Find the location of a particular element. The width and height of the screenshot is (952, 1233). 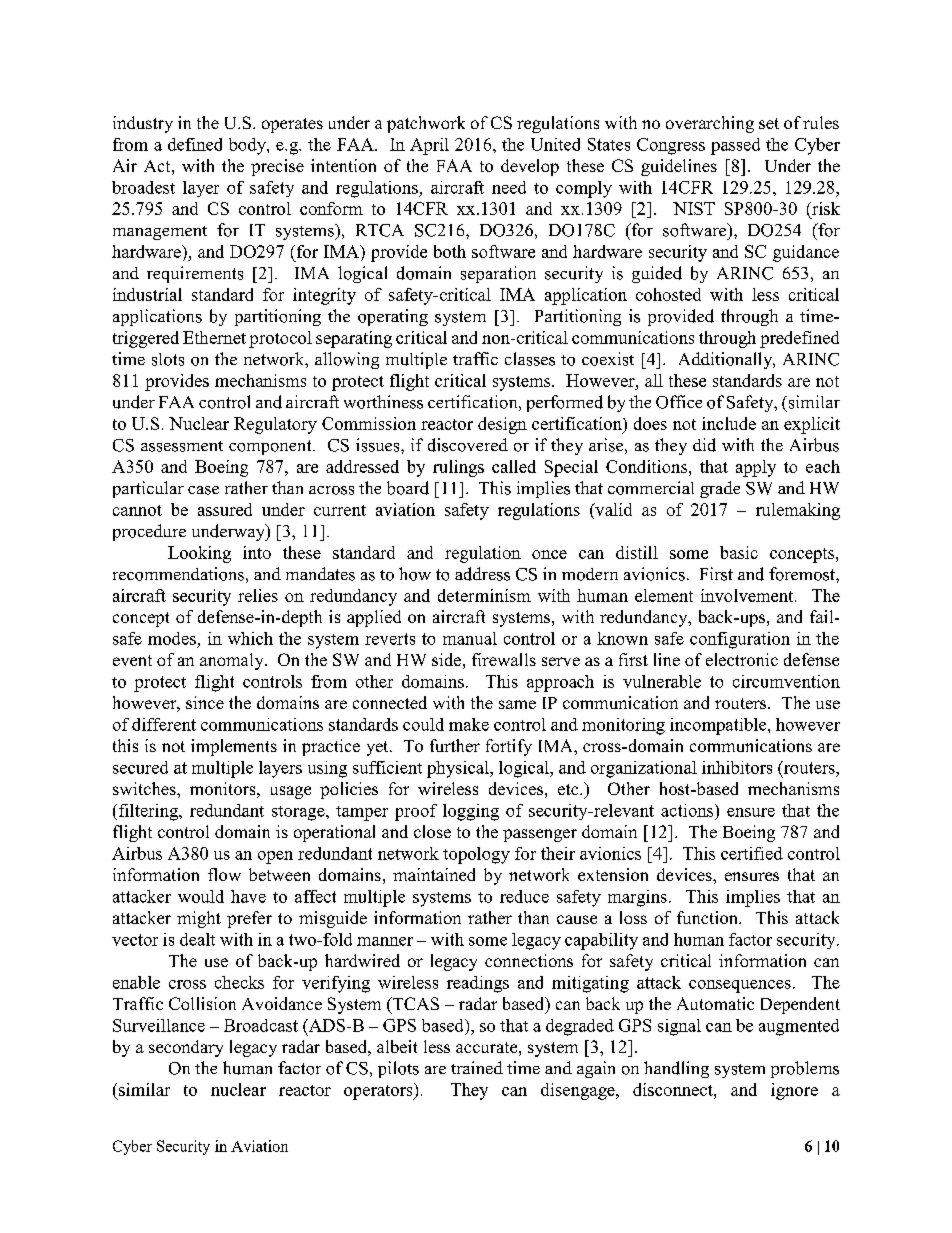

slots is located at coordinates (168, 359).
